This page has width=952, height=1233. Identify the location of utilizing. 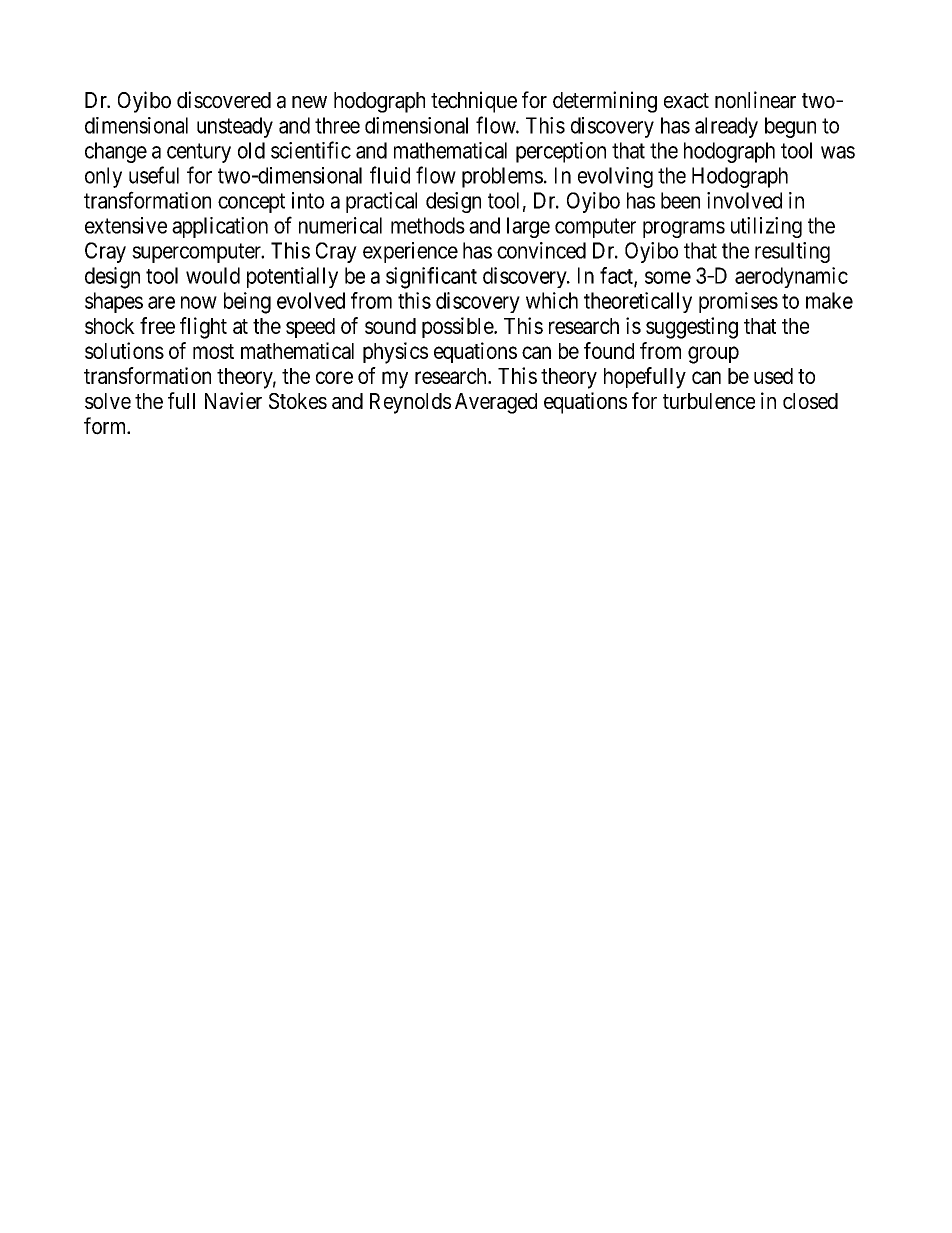
(766, 227).
